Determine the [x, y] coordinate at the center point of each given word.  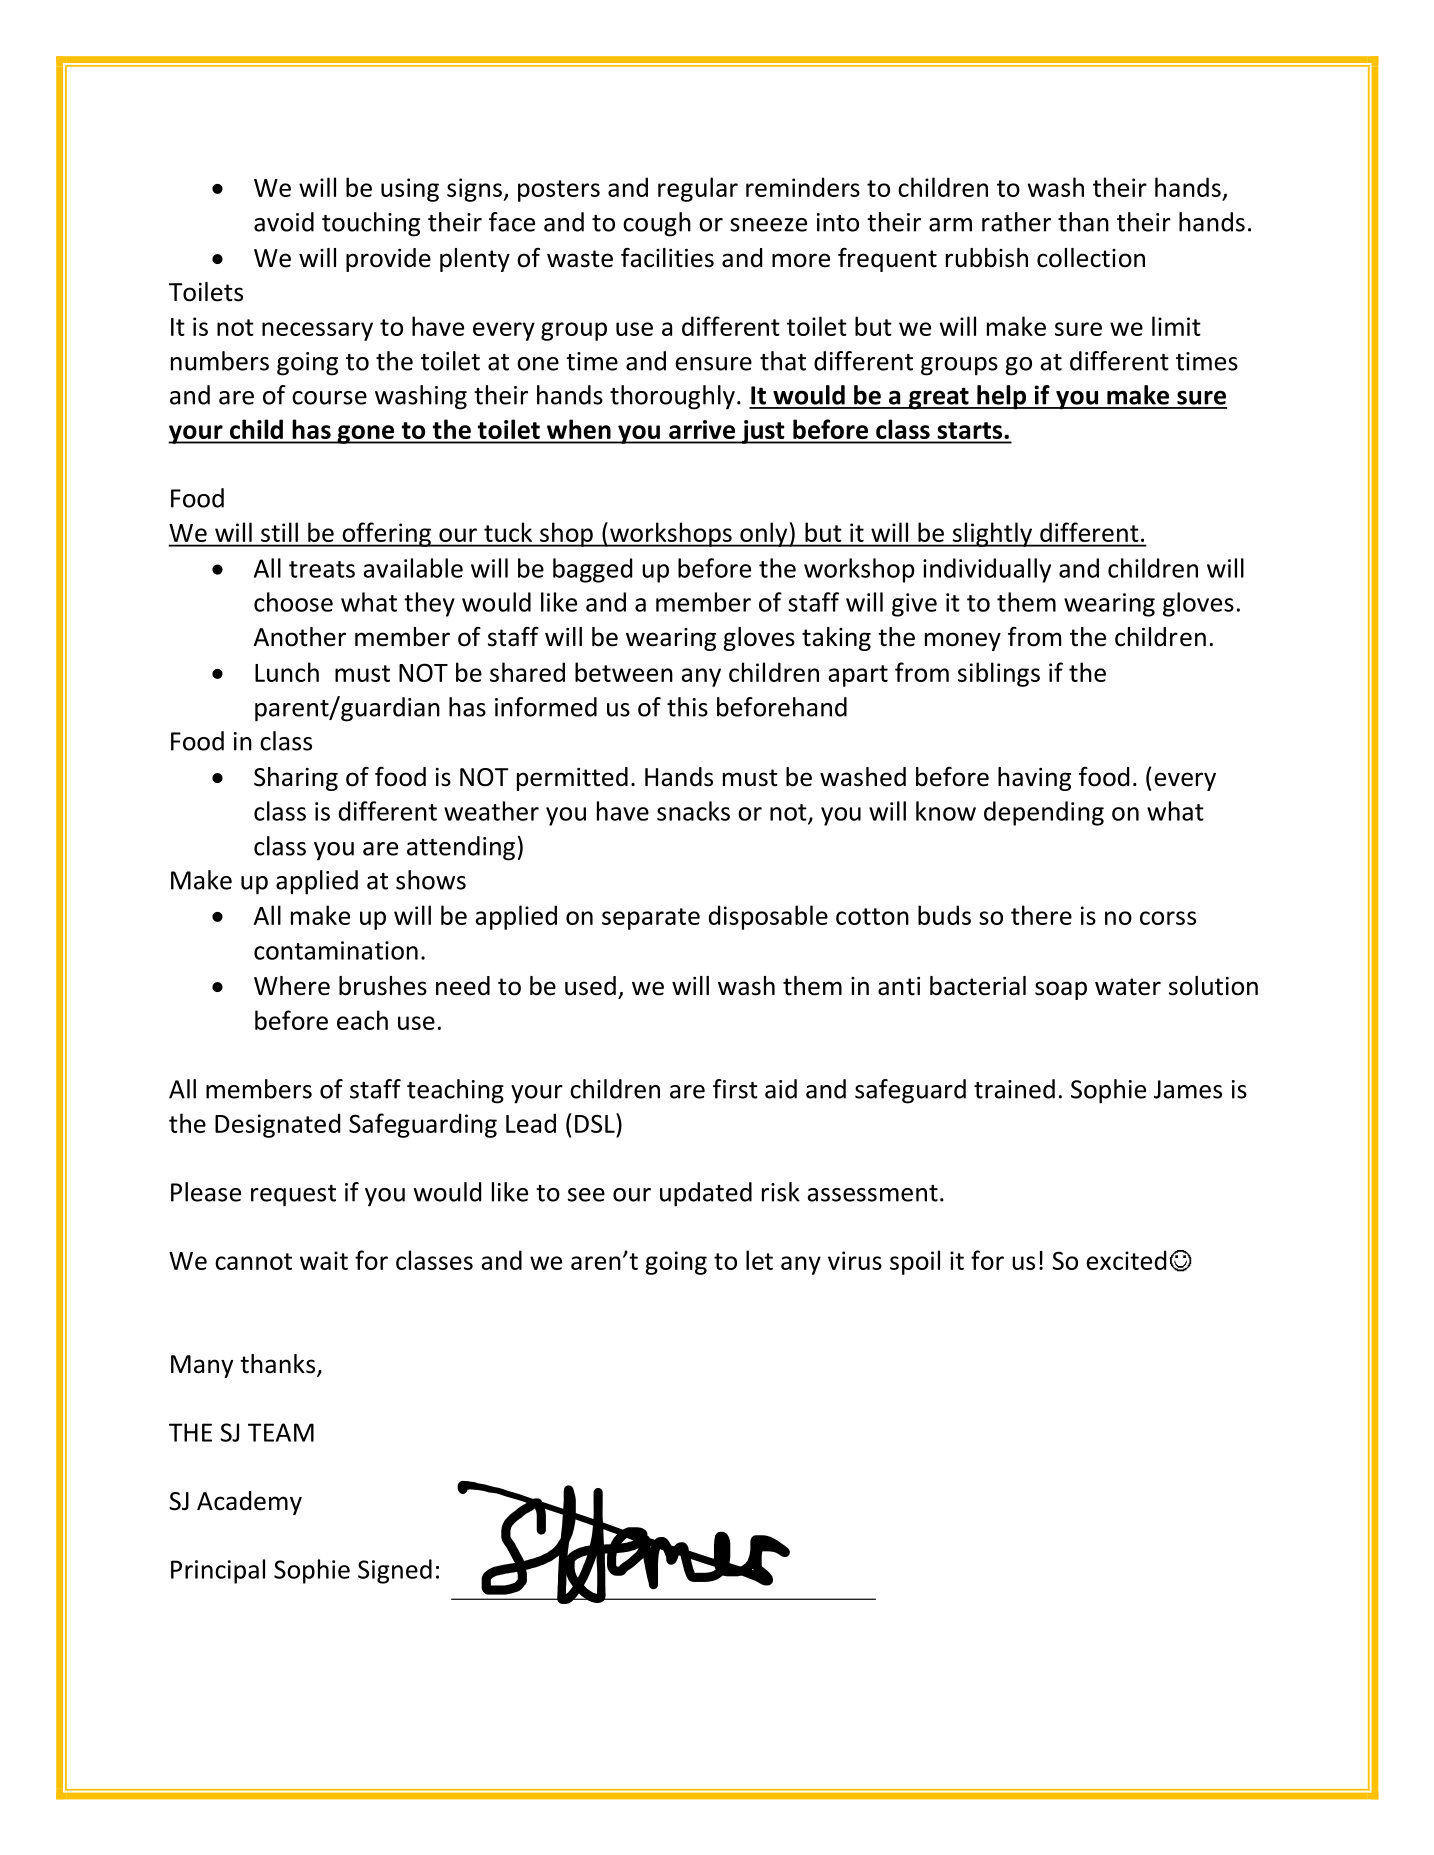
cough [657, 224]
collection [1091, 258]
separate [651, 919]
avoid [284, 222]
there [1041, 915]
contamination [336, 950]
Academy [249, 1503]
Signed [395, 1571]
